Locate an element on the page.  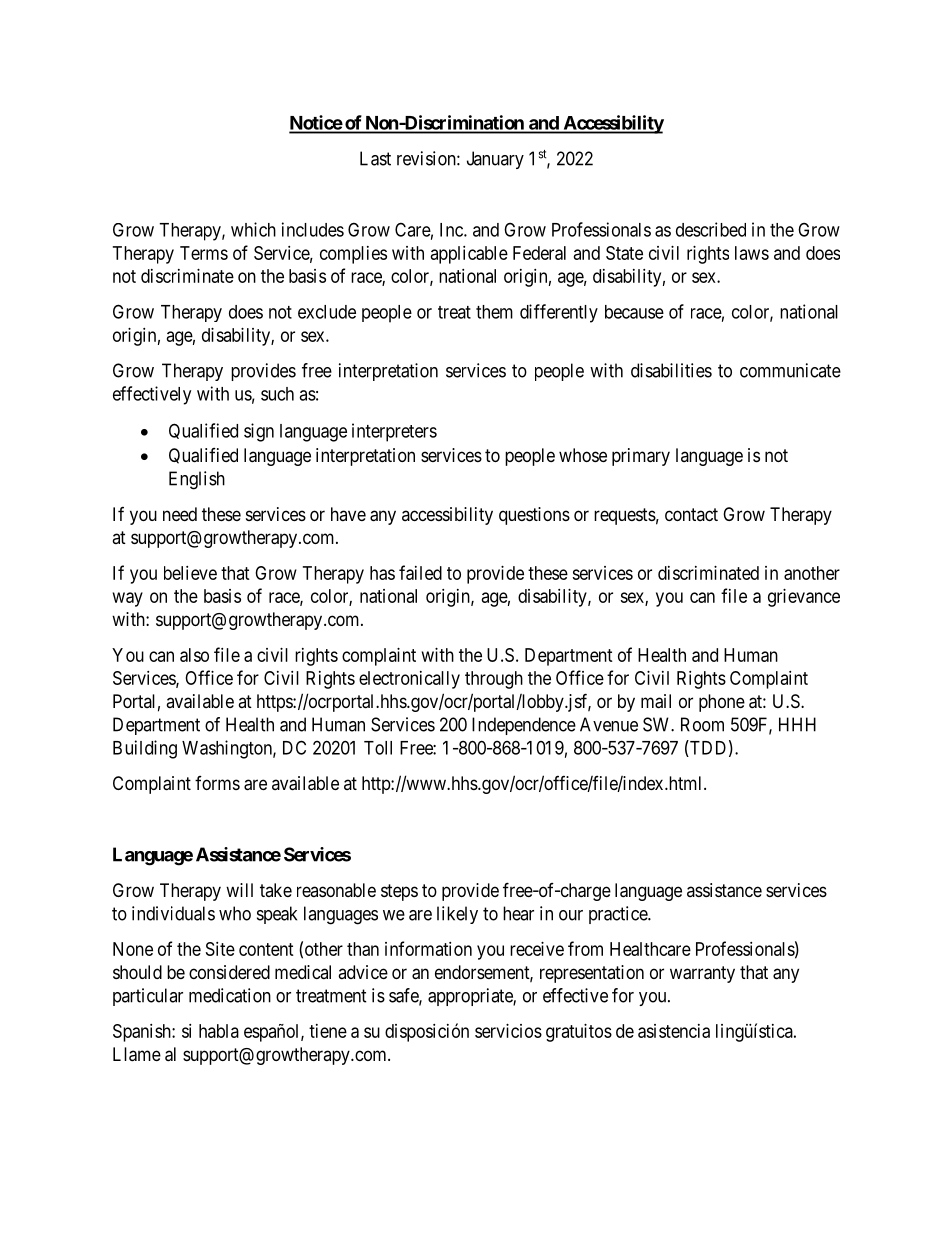
Room is located at coordinates (702, 724).
